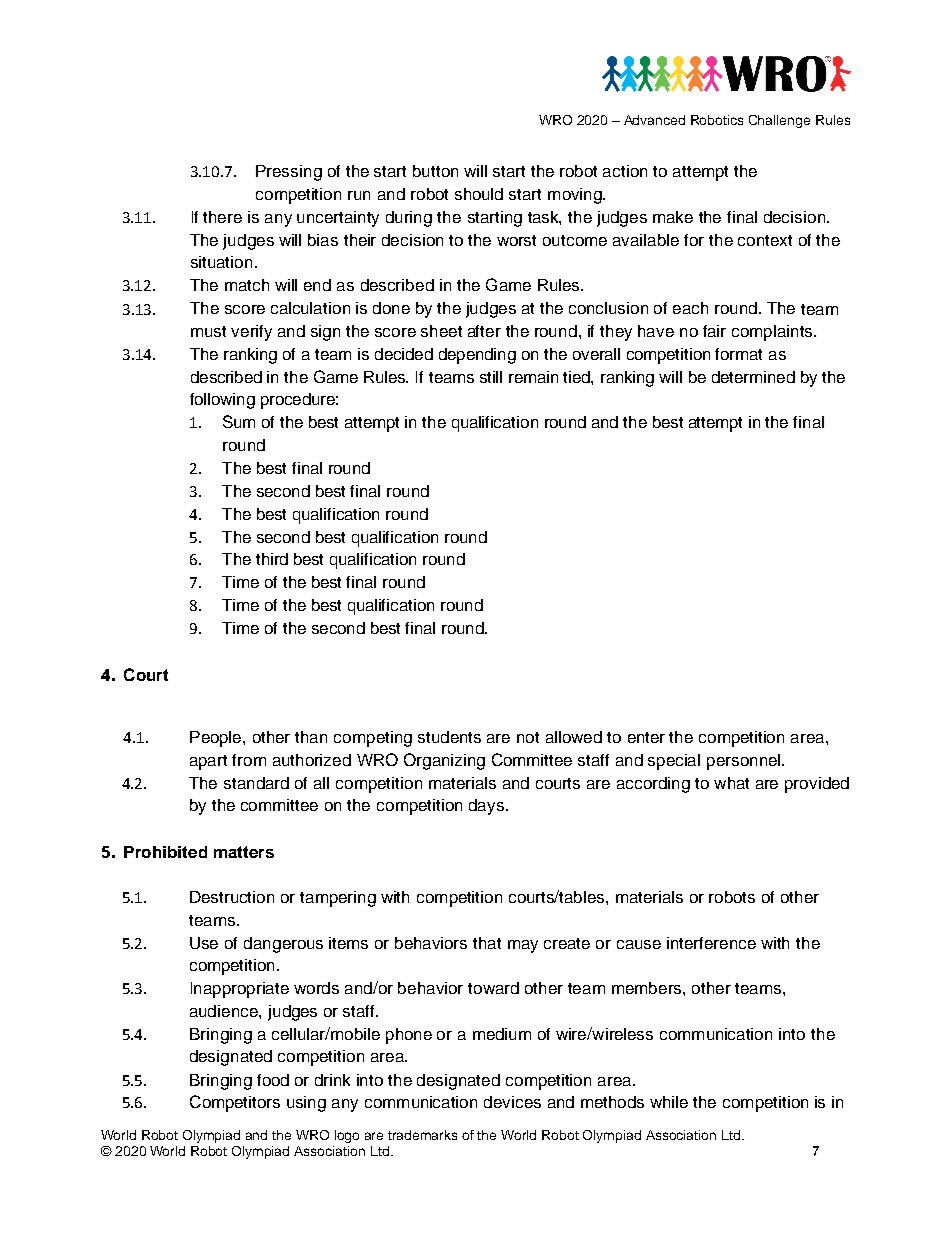 The image size is (952, 1233). Describe the element at coordinates (479, 194) in the screenshot. I see `should` at that location.
